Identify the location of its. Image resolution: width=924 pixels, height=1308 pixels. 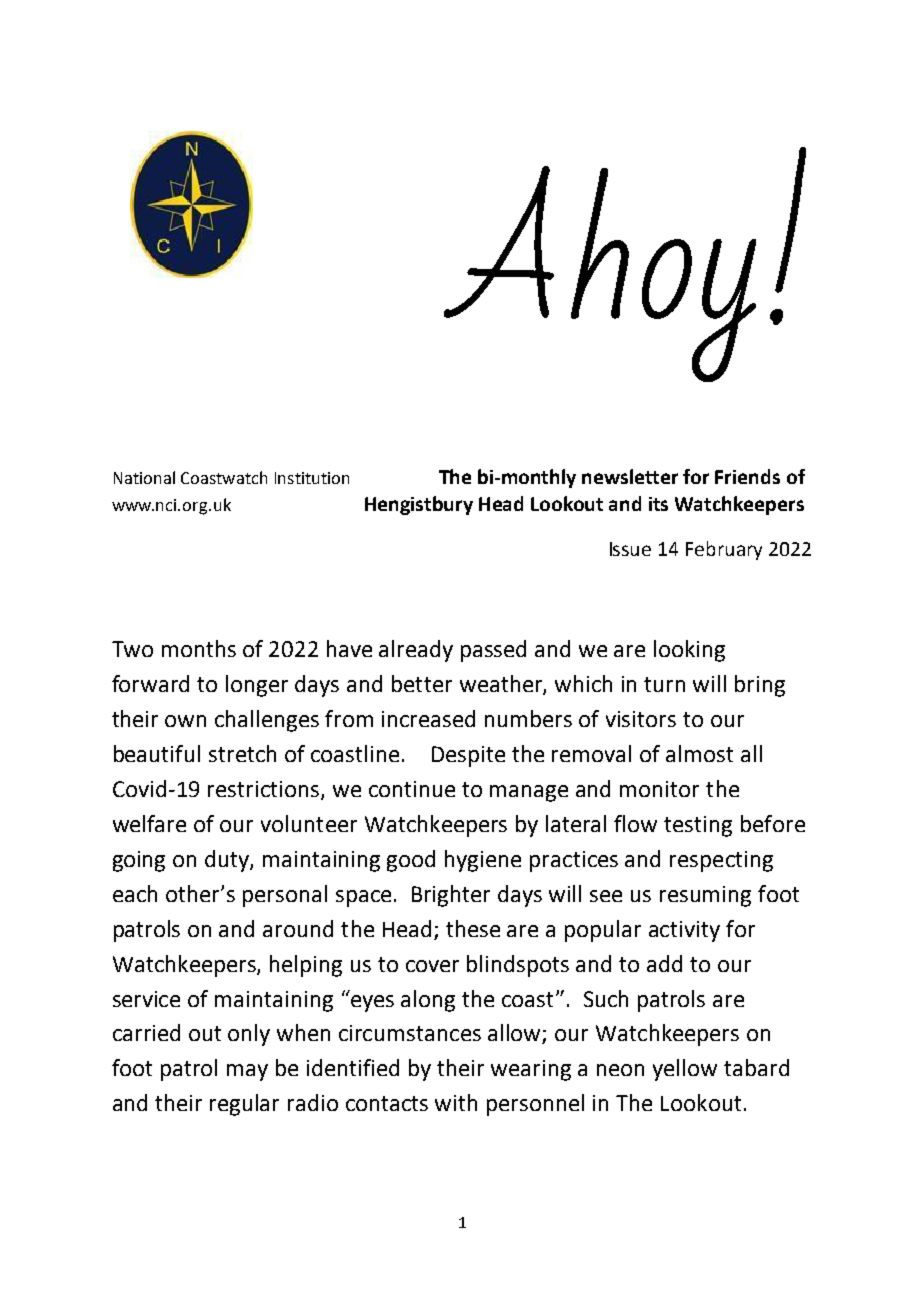
(658, 504).
